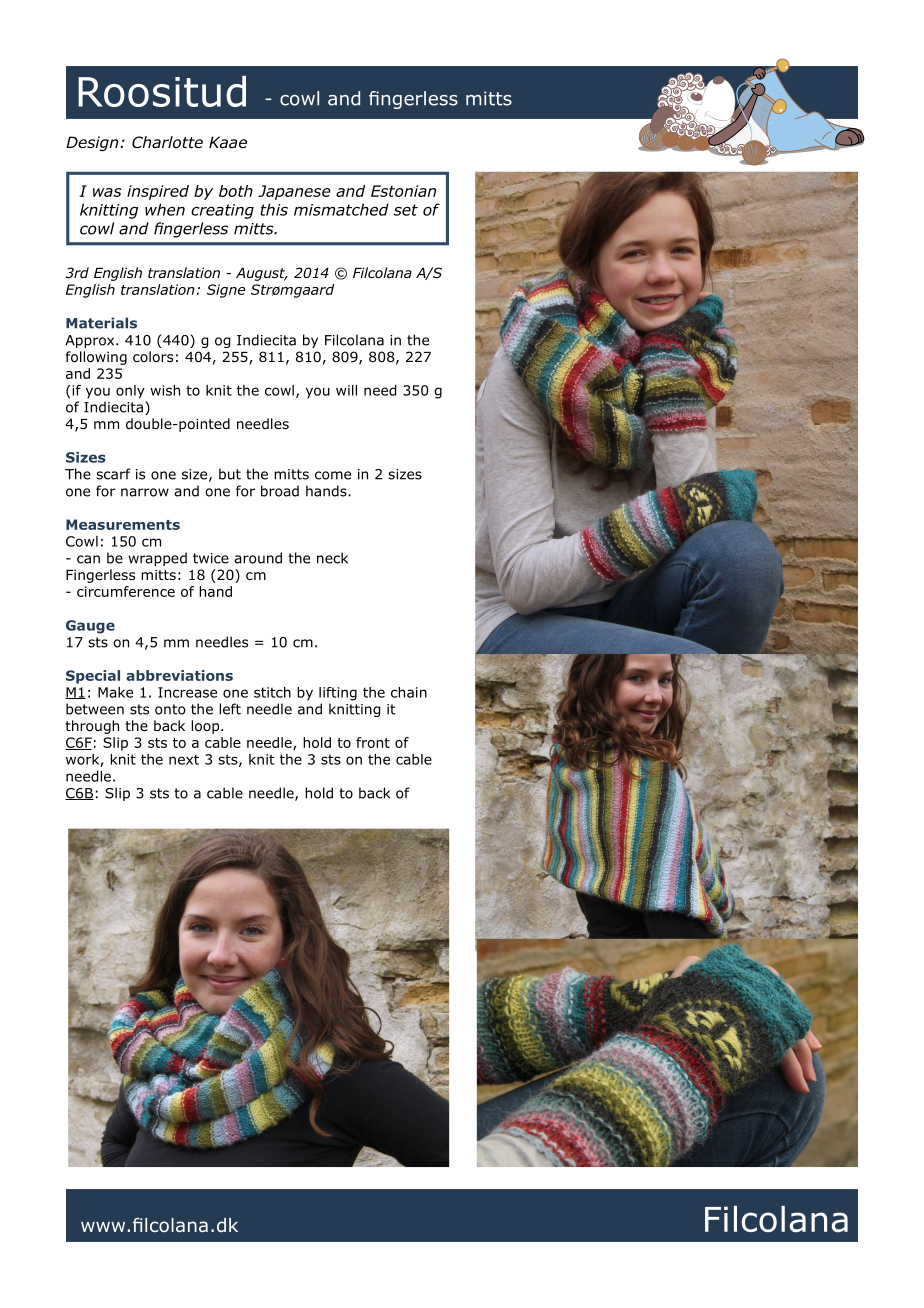  I want to click on come, so click(333, 475).
